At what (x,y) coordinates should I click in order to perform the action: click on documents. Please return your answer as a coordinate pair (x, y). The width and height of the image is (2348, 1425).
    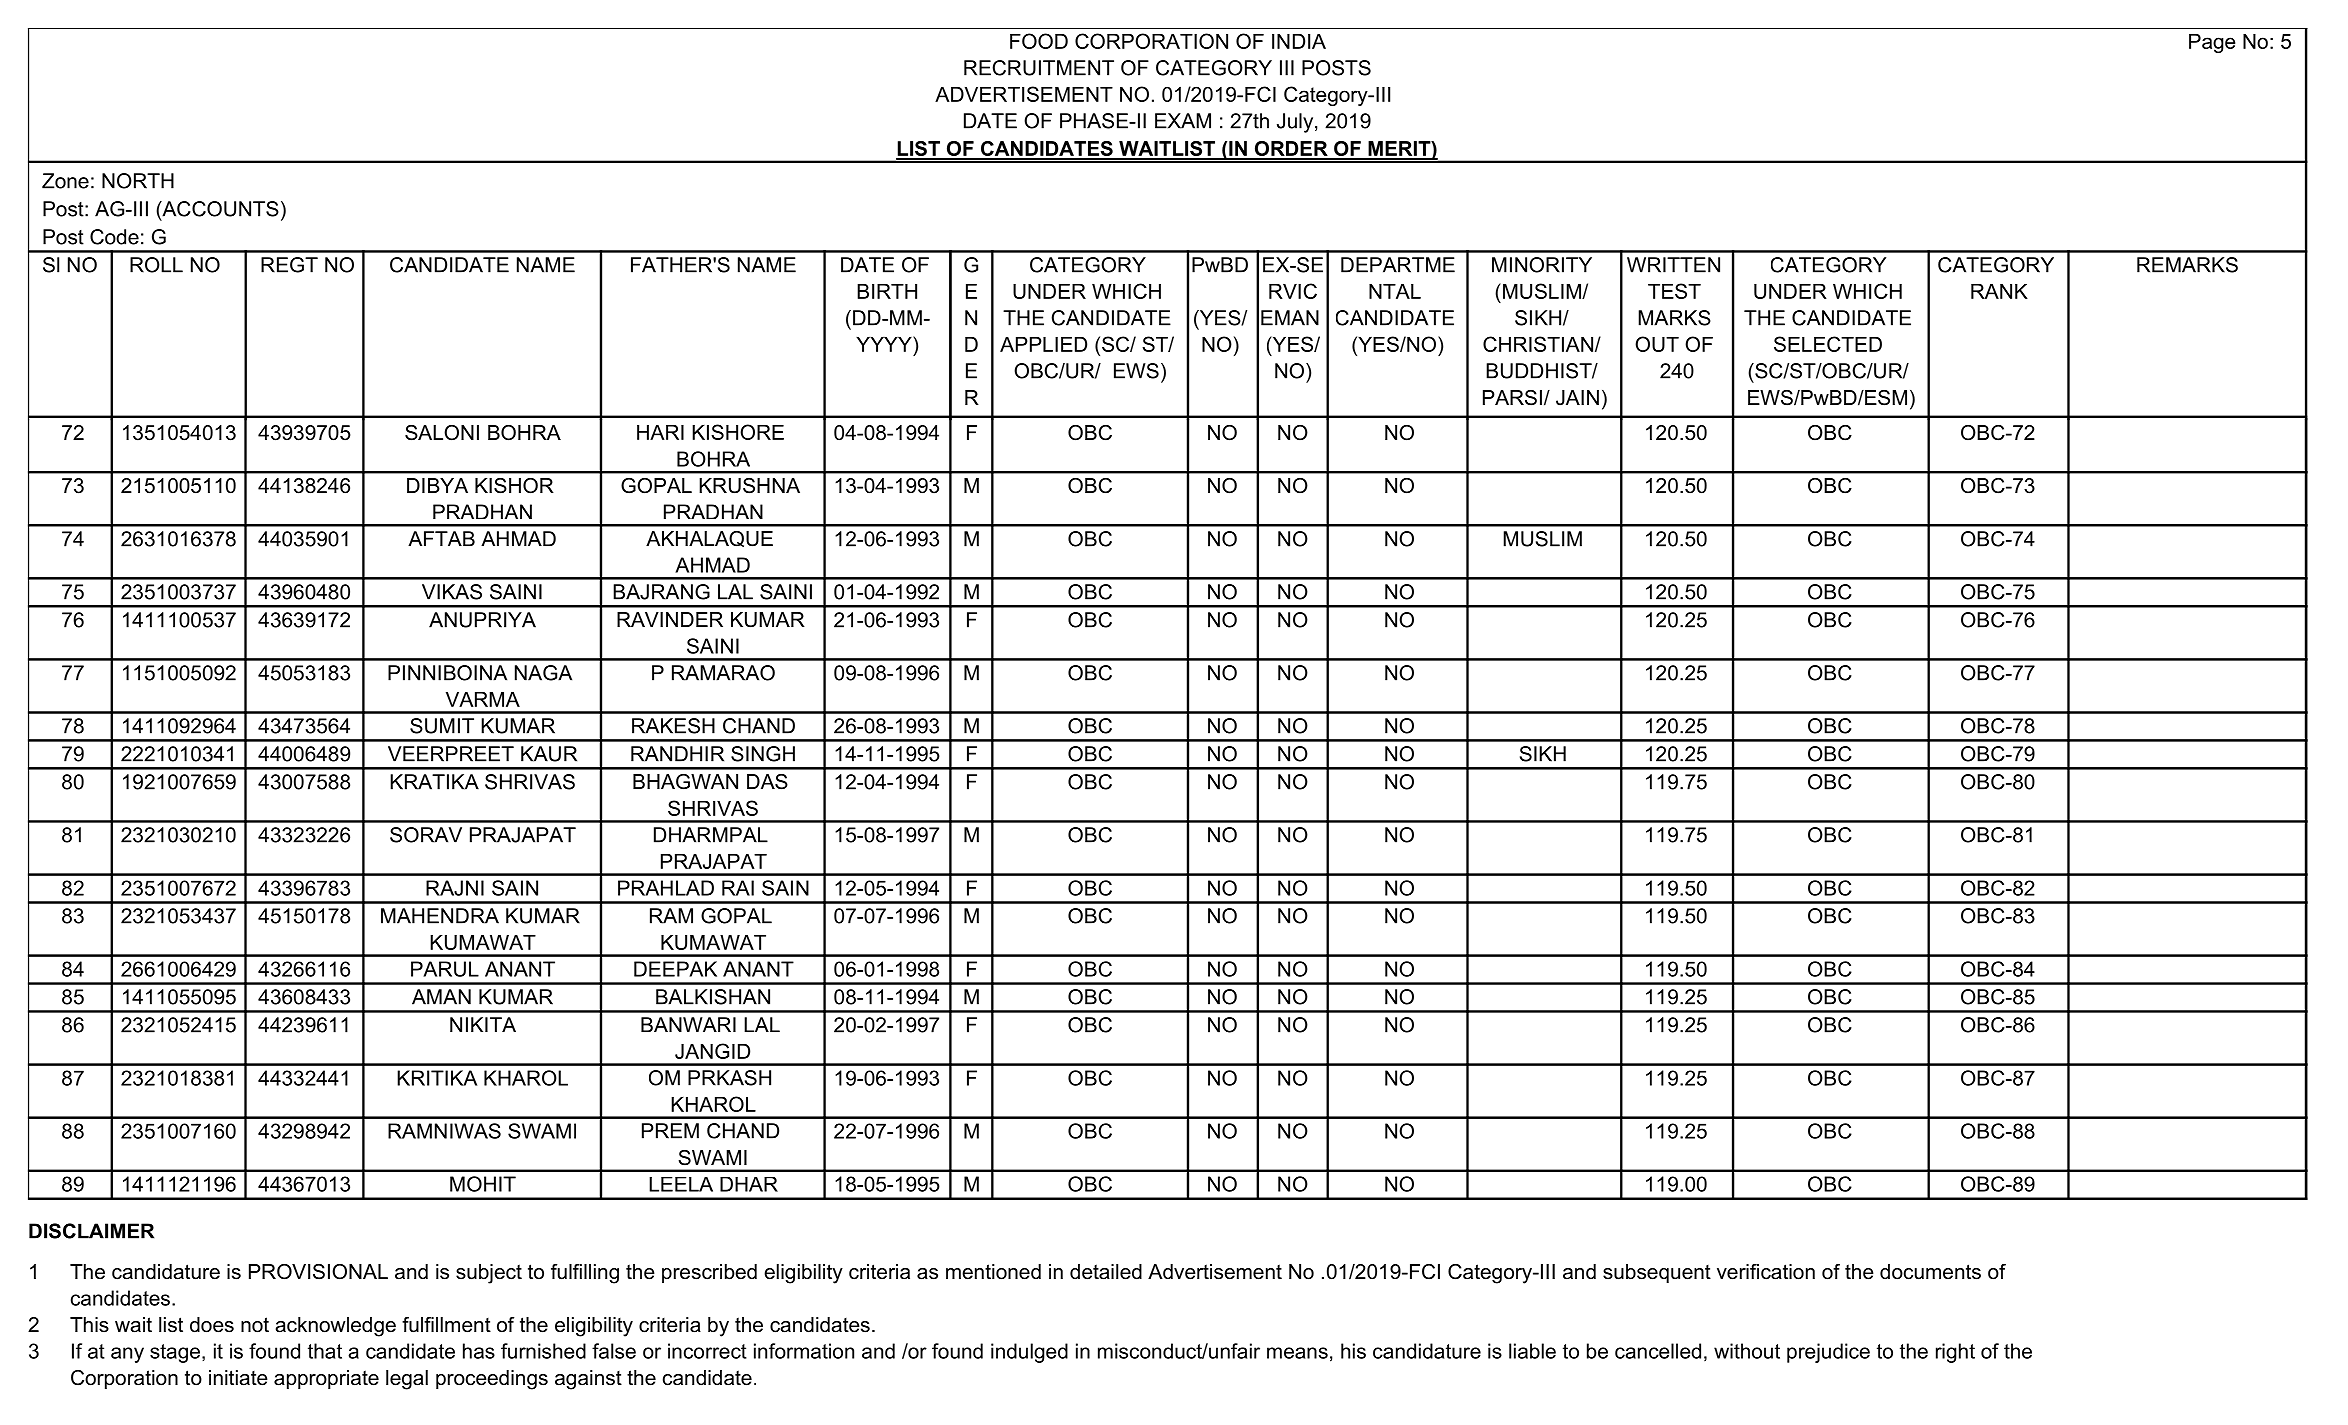
    Looking at the image, I should click on (1930, 1272).
